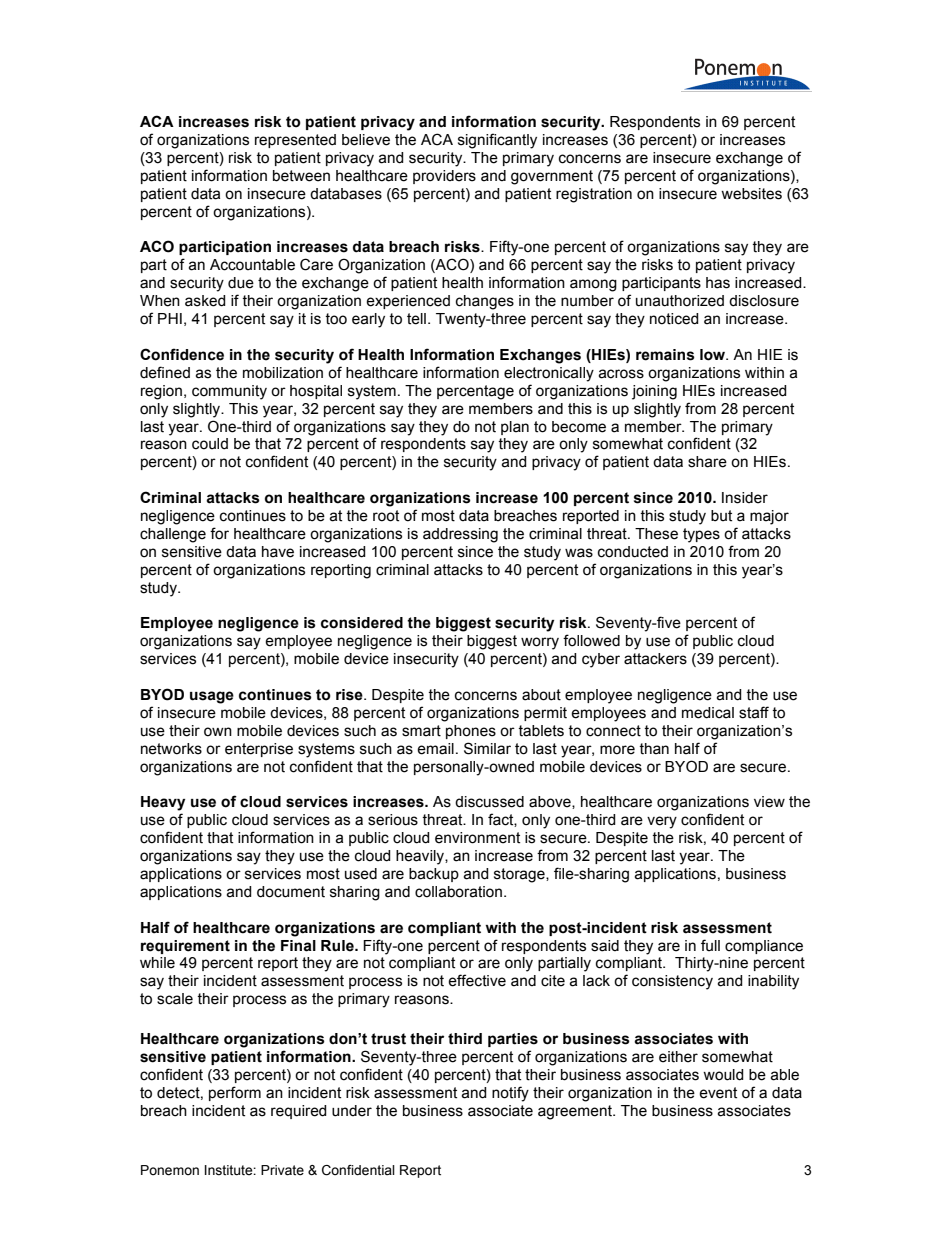 This screenshot has height=1233, width=952. What do you see at coordinates (655, 659) in the screenshot?
I see `attackers` at bounding box center [655, 659].
